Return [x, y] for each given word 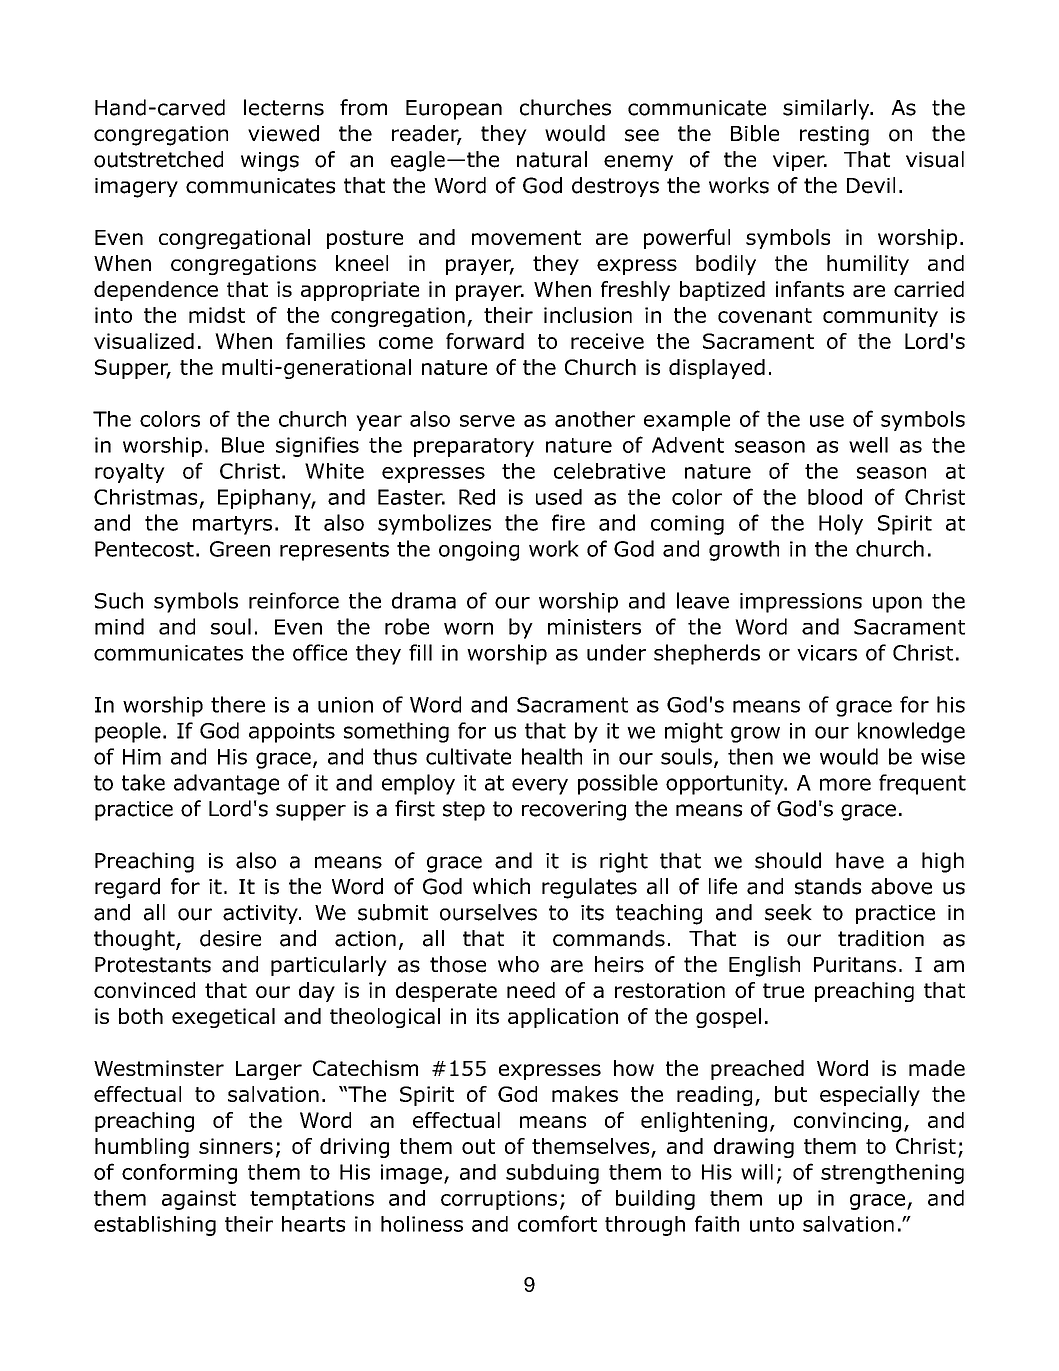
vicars [827, 653]
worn [468, 628]
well [868, 445]
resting [834, 136]
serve [487, 421]
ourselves [488, 912]
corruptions [499, 1200]
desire [230, 938]
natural [552, 159]
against [199, 1200]
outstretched [158, 159]
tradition [881, 938]
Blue [243, 445]
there [238, 704]
